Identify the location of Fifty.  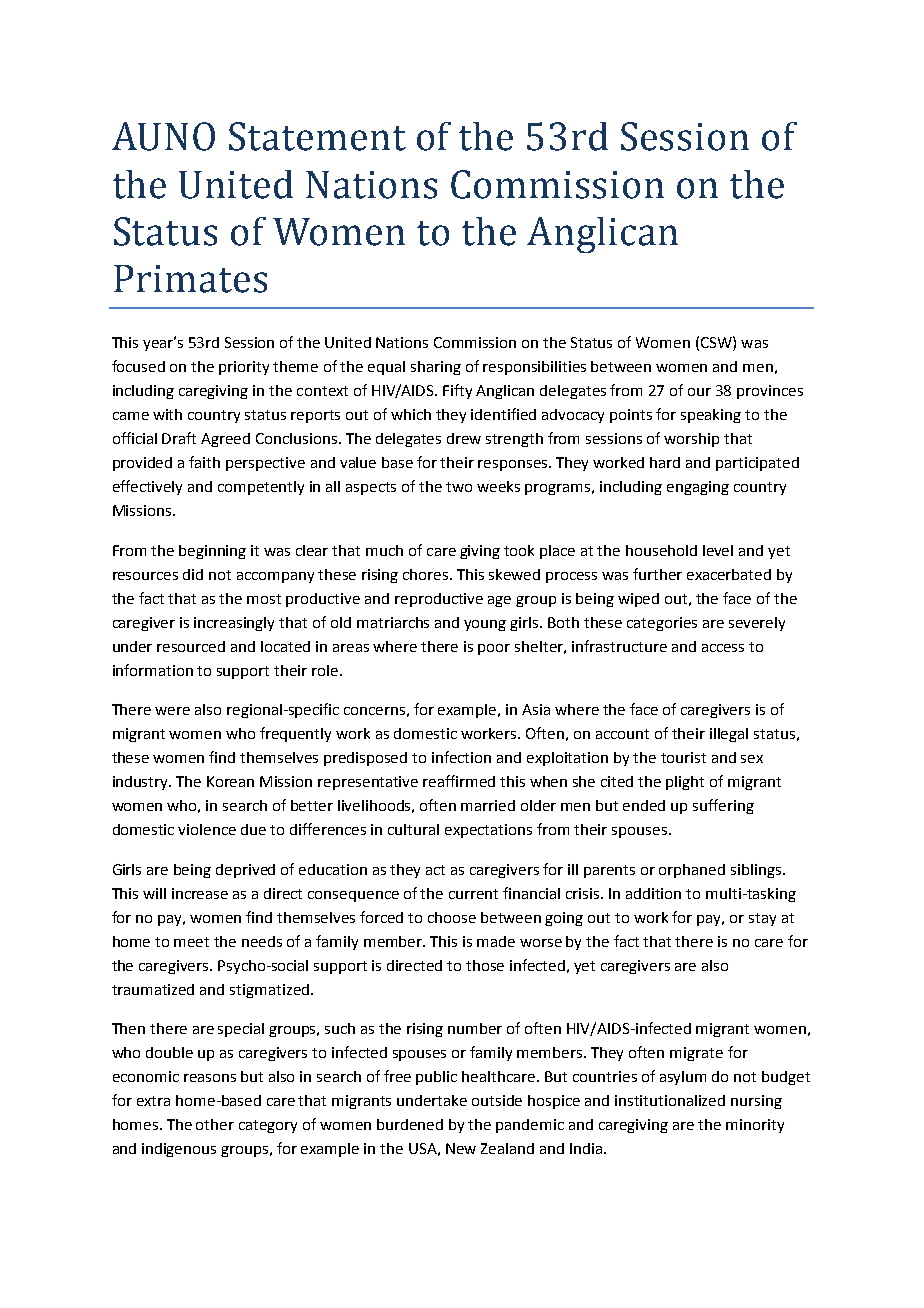
(457, 391).
